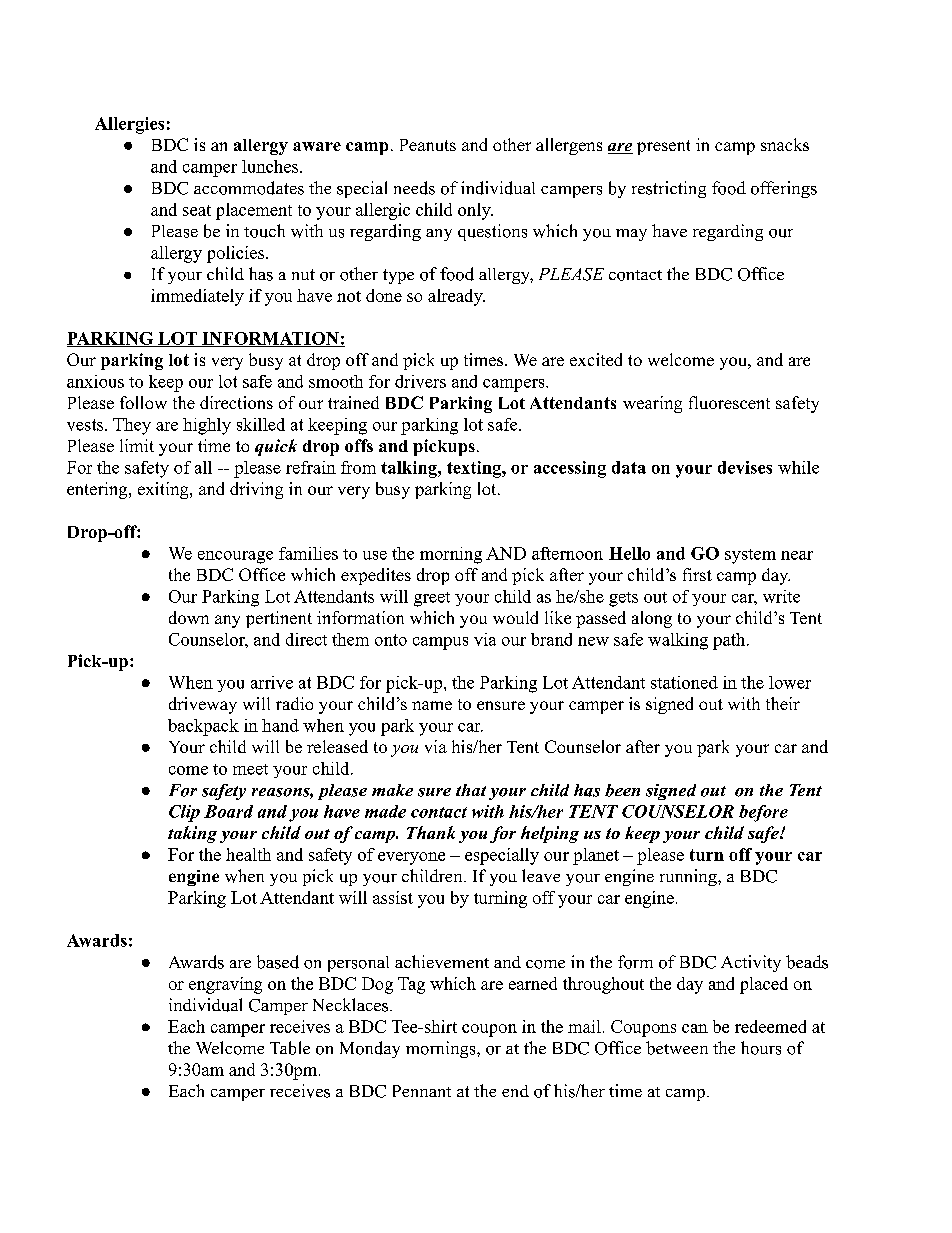 Image resolution: width=952 pixels, height=1233 pixels. What do you see at coordinates (290, 1048) in the screenshot?
I see `Table` at bounding box center [290, 1048].
